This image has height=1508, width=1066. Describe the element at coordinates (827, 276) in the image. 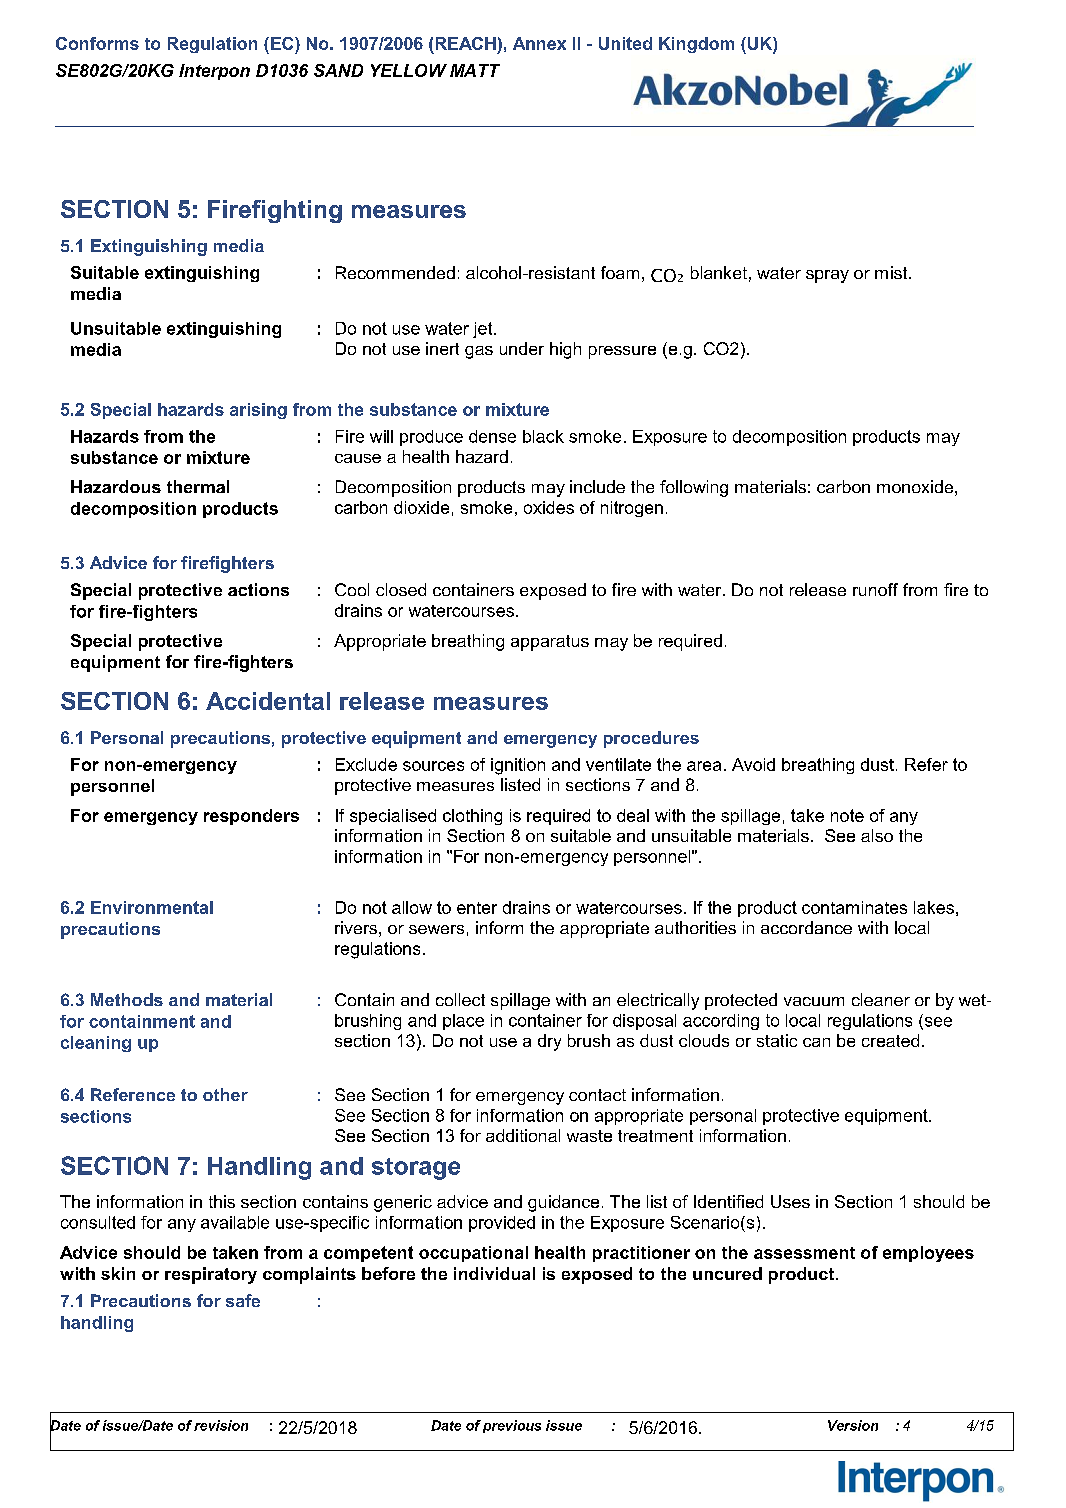

I see `spray` at that location.
